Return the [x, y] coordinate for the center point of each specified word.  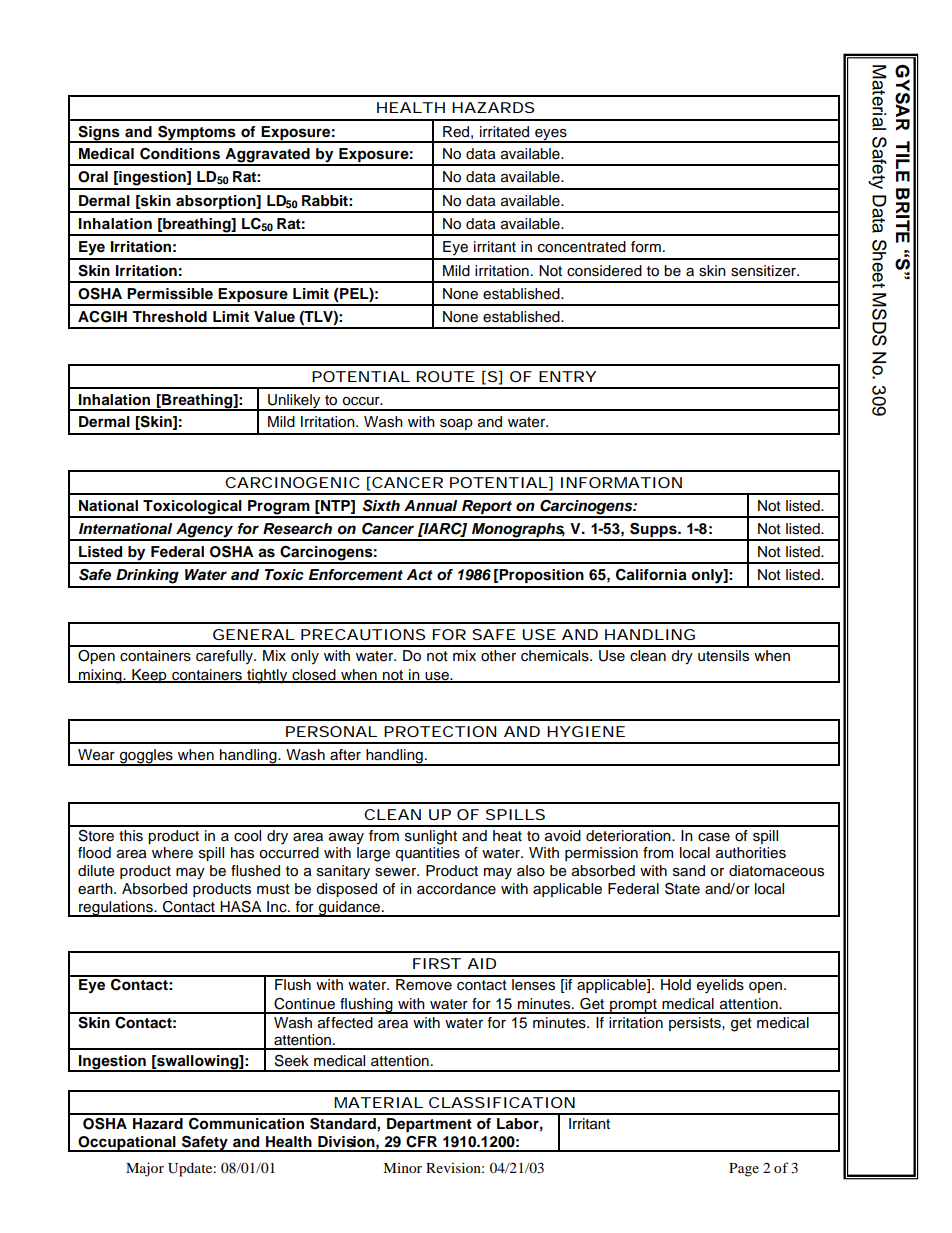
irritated [504, 132]
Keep [149, 676]
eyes [551, 135]
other [498, 656]
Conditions [180, 154]
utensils [723, 656]
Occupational [127, 1144]
